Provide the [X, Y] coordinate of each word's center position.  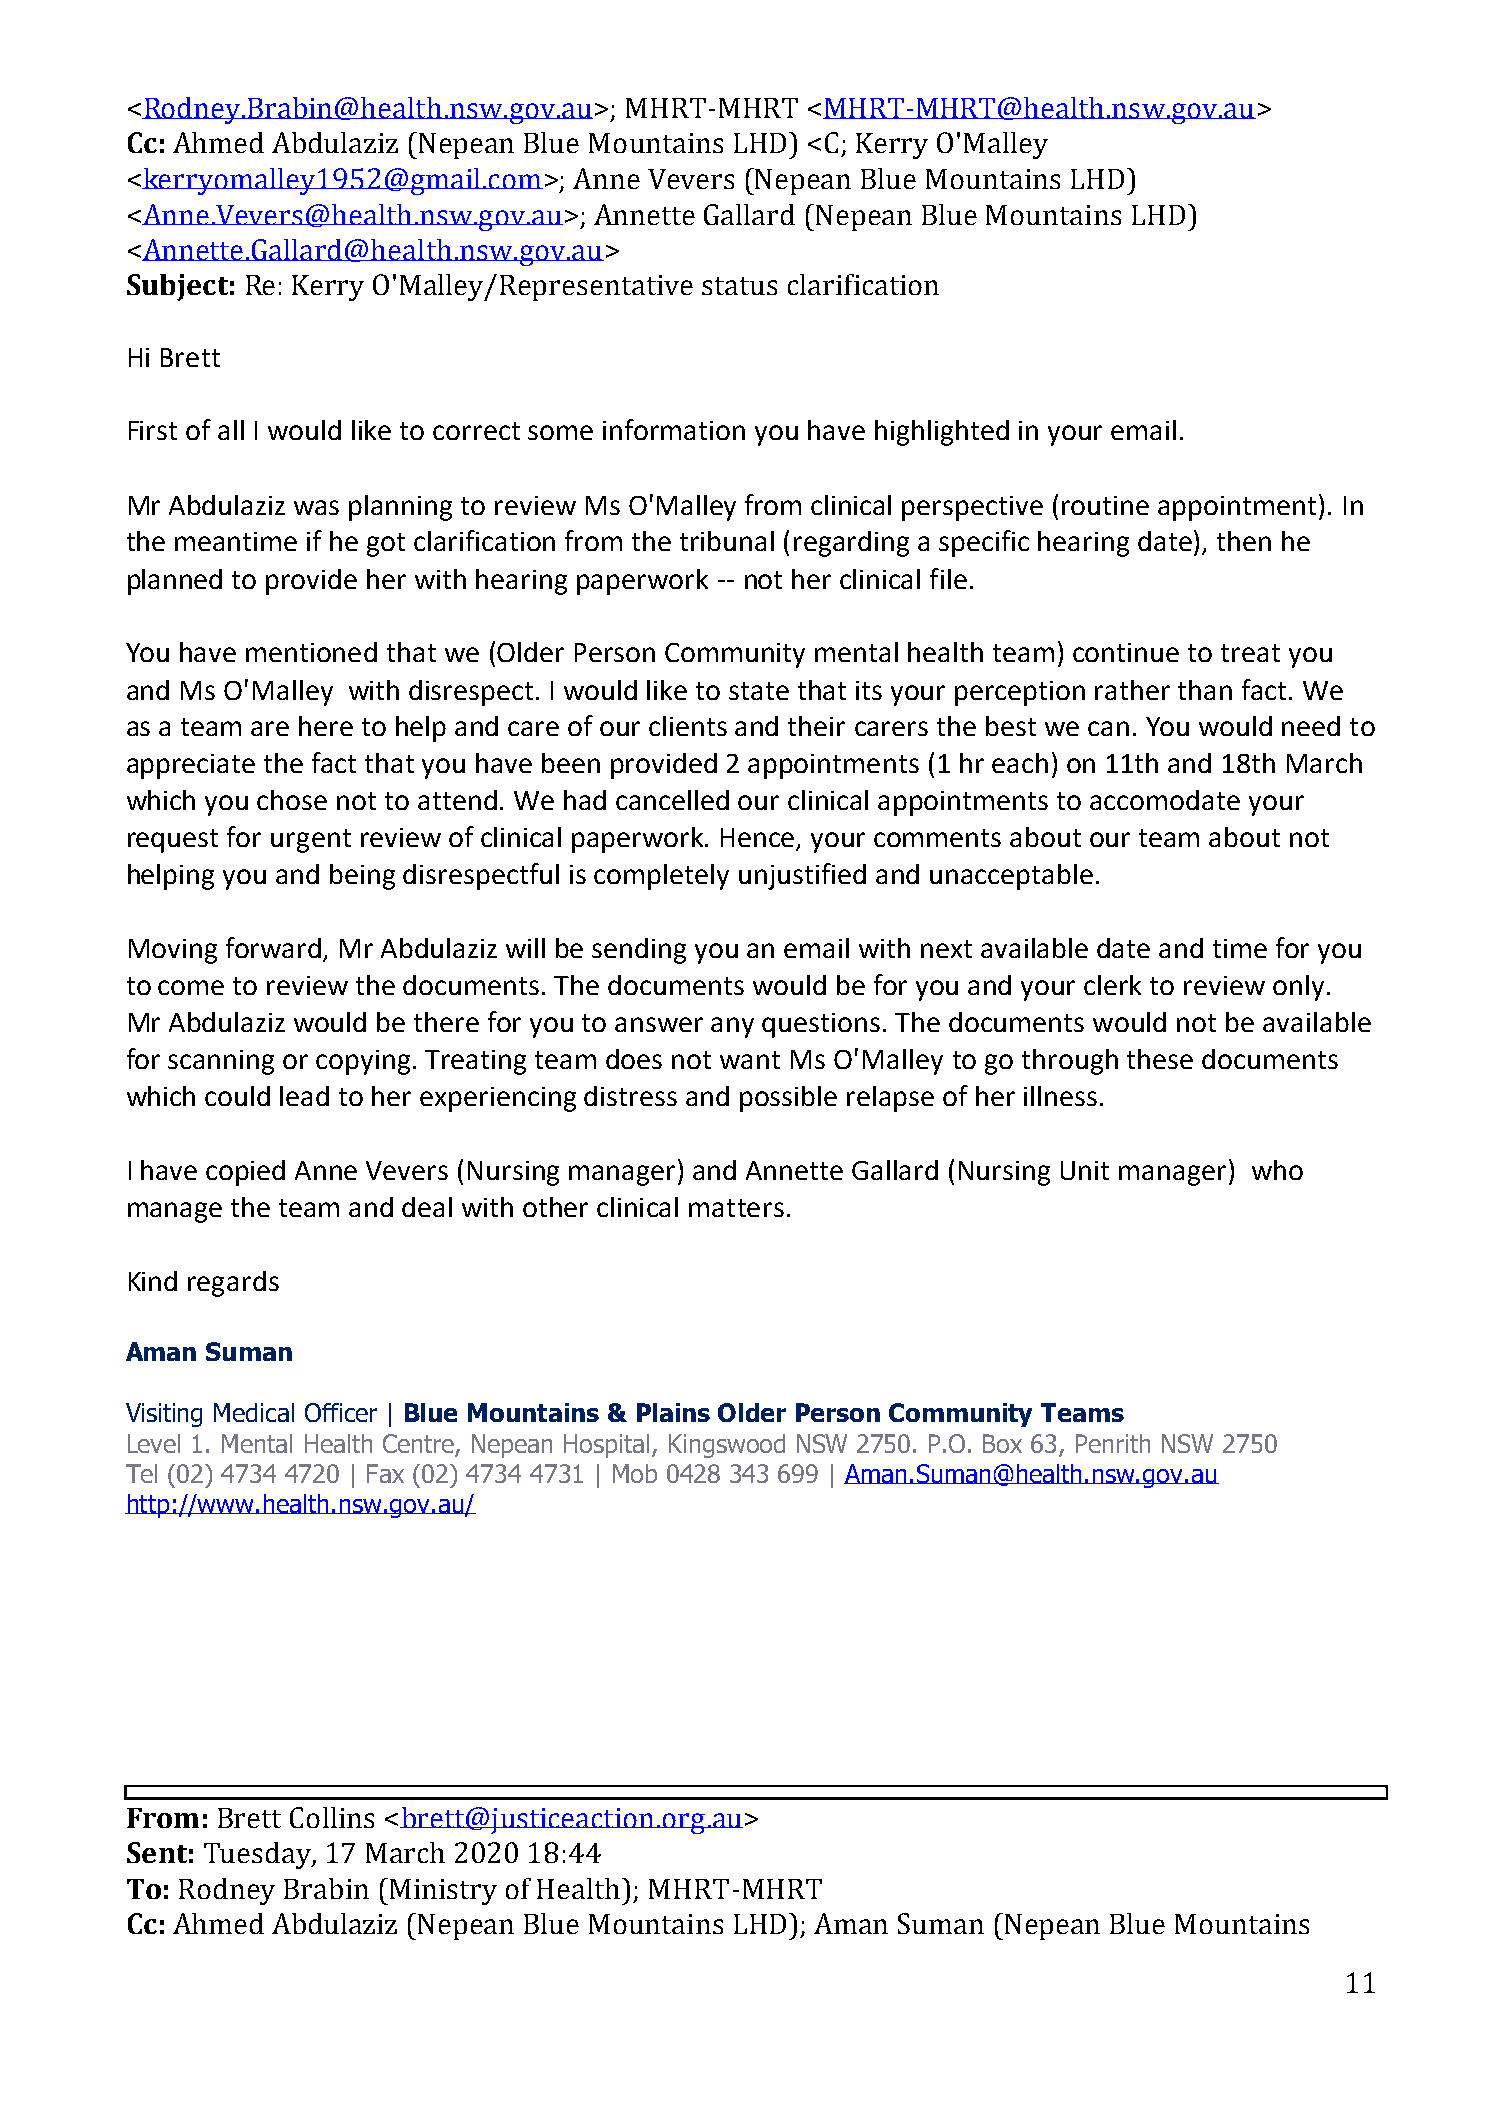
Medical [254, 1412]
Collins [332, 1817]
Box [1002, 1443]
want [750, 1060]
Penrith [1113, 1443]
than [1205, 690]
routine [1105, 505]
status [739, 286]
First [153, 430]
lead [304, 1096]
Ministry [443, 1892]
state [759, 691]
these [1160, 1059]
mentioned [311, 652]
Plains [673, 1412]
